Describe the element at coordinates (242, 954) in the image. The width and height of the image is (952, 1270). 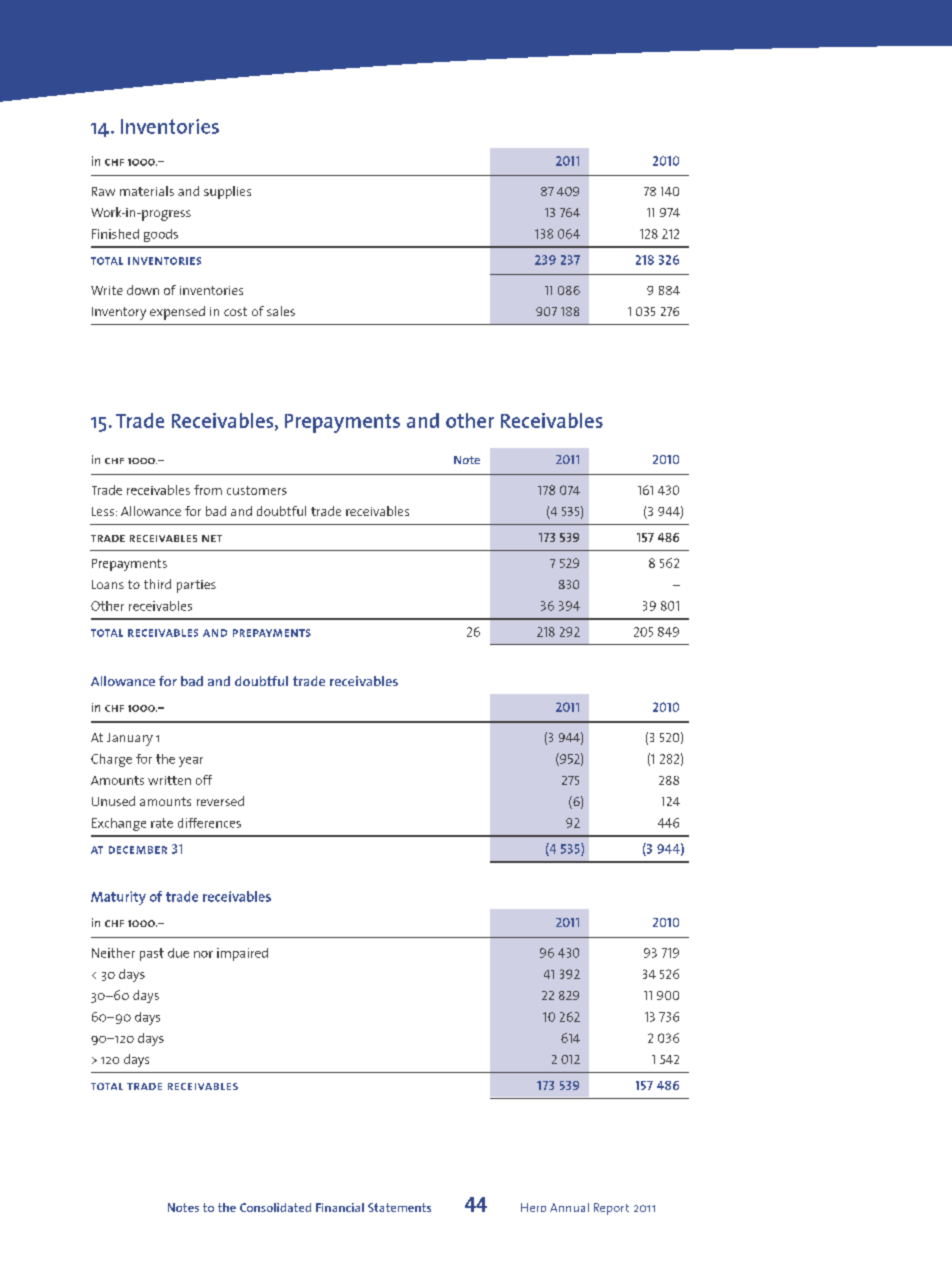
I see `impaired` at that location.
